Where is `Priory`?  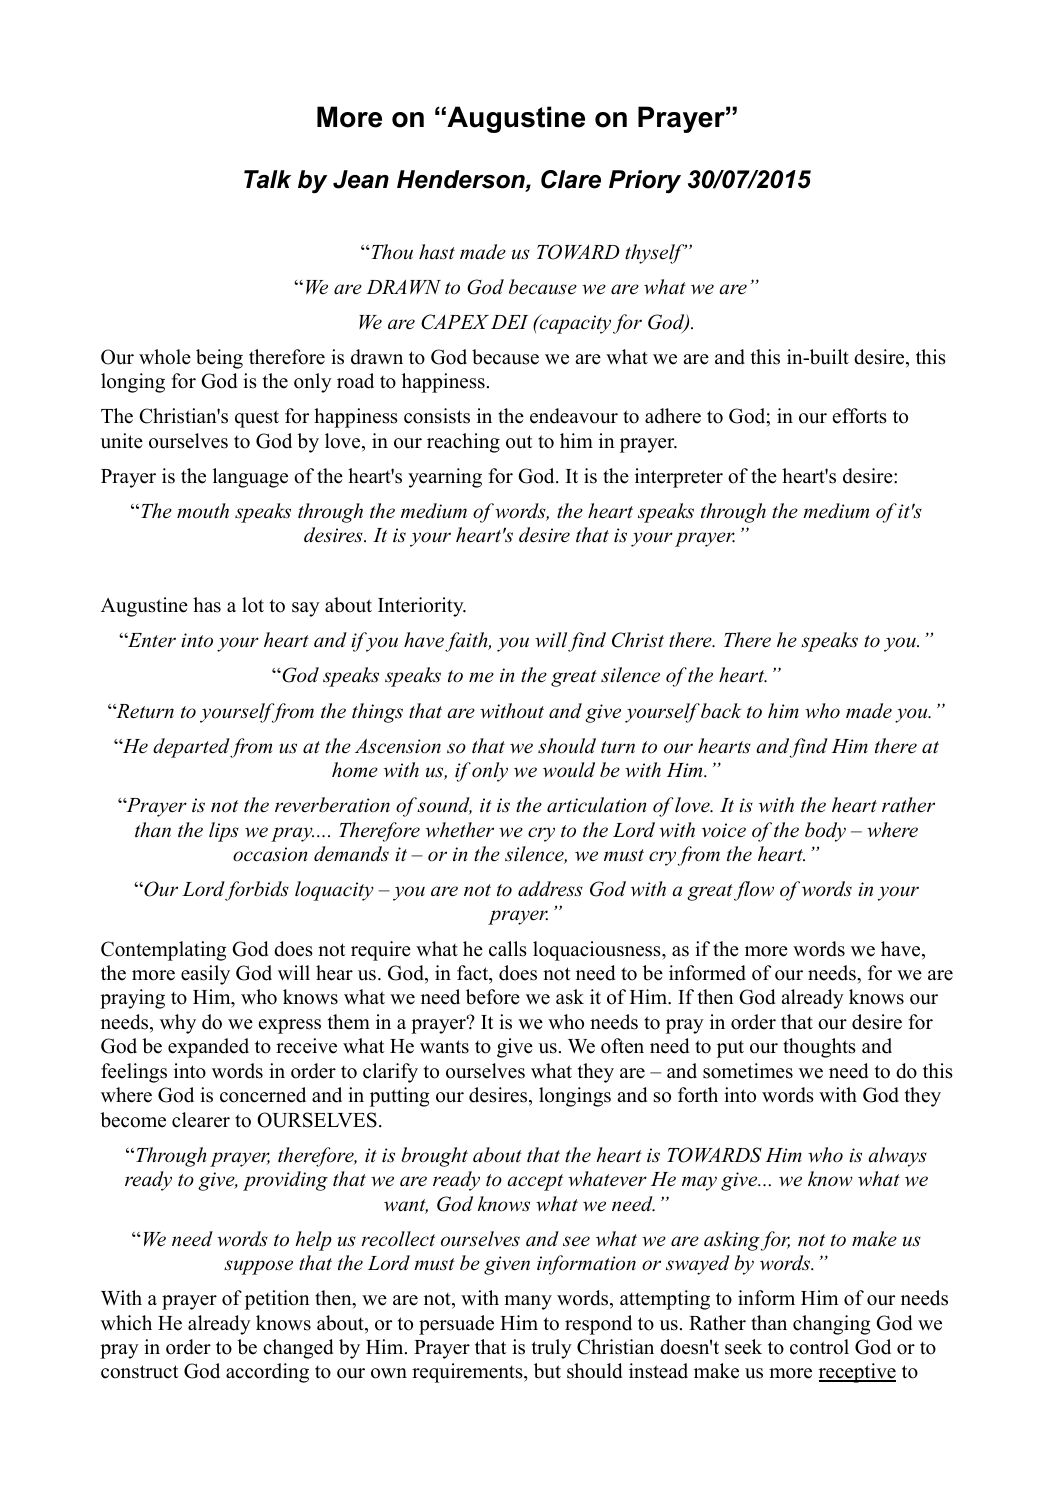
Priory is located at coordinates (645, 182).
